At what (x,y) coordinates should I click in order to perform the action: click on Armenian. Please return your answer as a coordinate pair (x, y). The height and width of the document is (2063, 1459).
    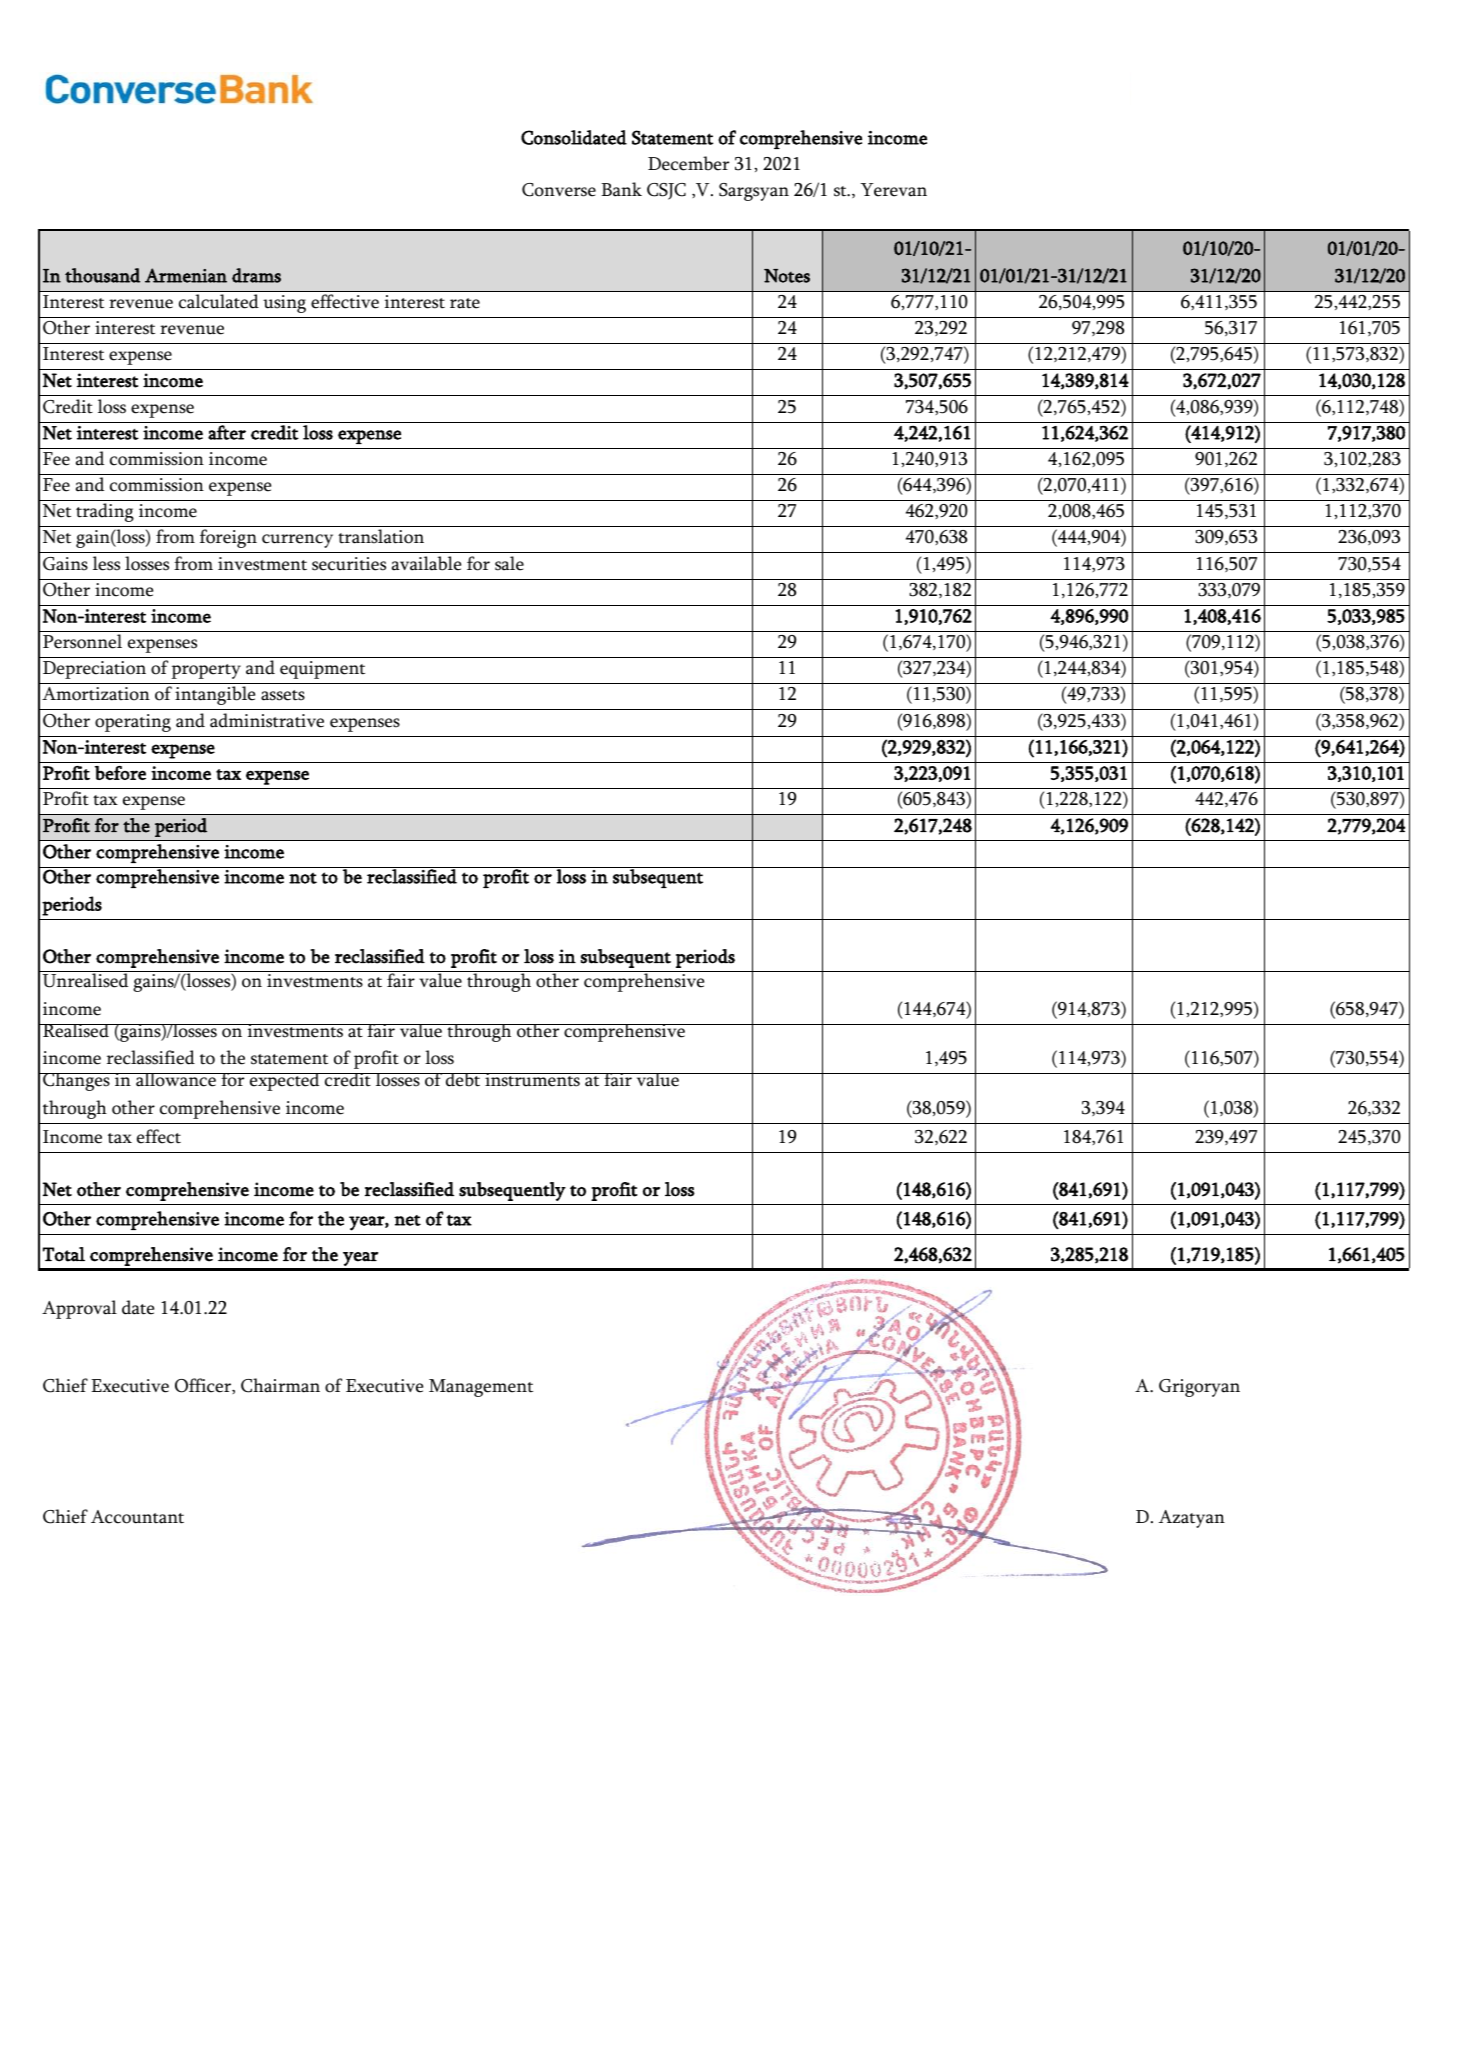
    Looking at the image, I should click on (186, 275).
